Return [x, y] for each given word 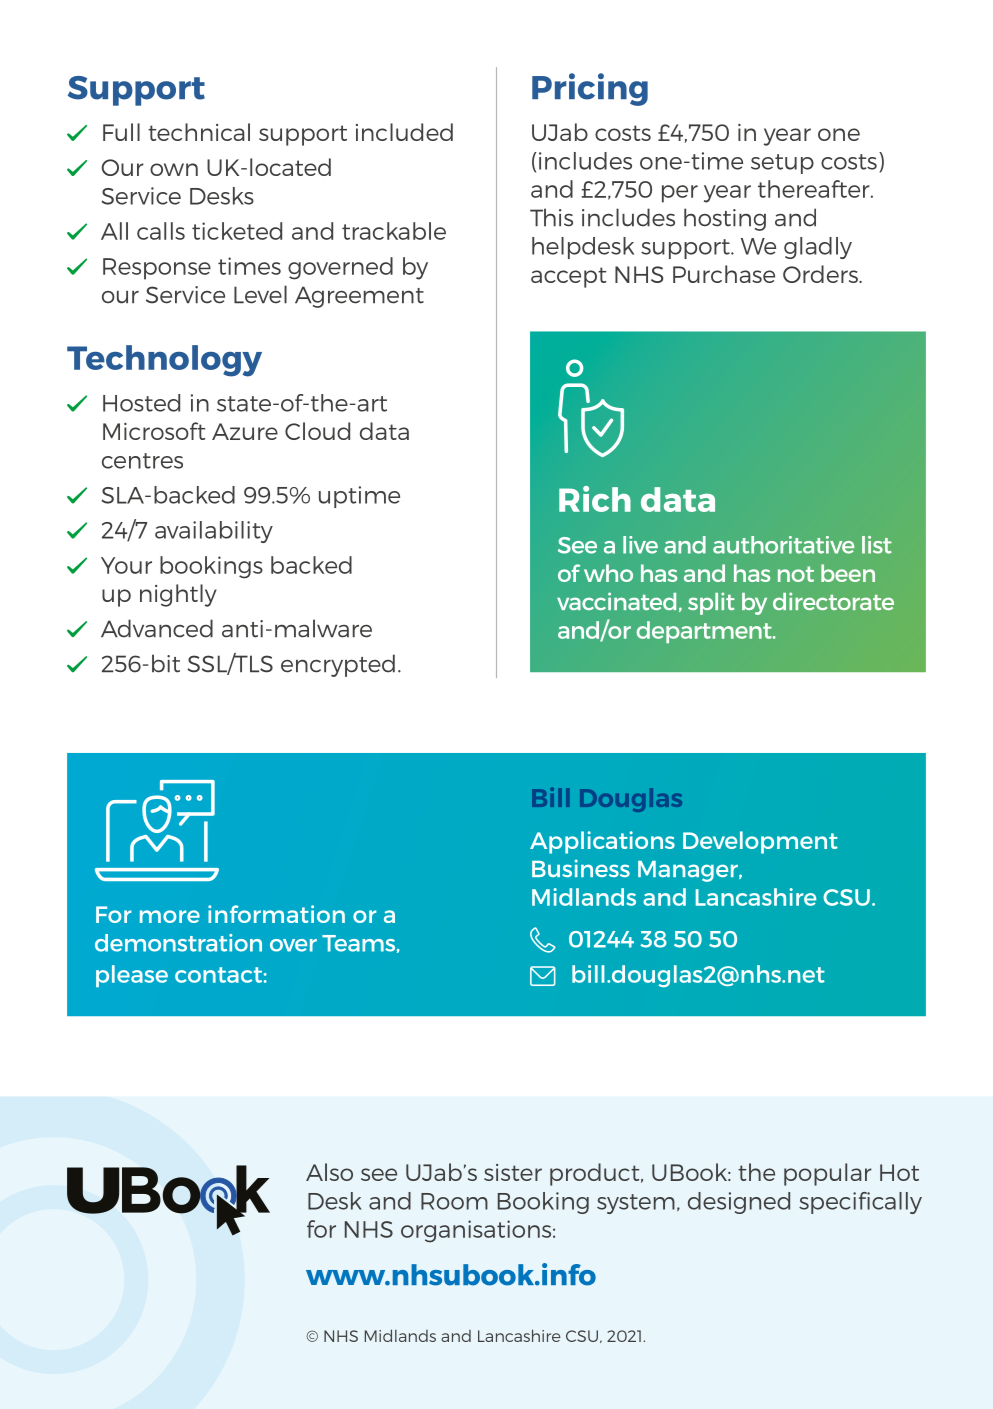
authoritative [783, 545]
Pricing [590, 89]
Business [581, 868]
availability [214, 532]
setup [782, 164]
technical [199, 132]
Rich [595, 499]
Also [329, 1172]
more [170, 916]
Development [760, 842]
